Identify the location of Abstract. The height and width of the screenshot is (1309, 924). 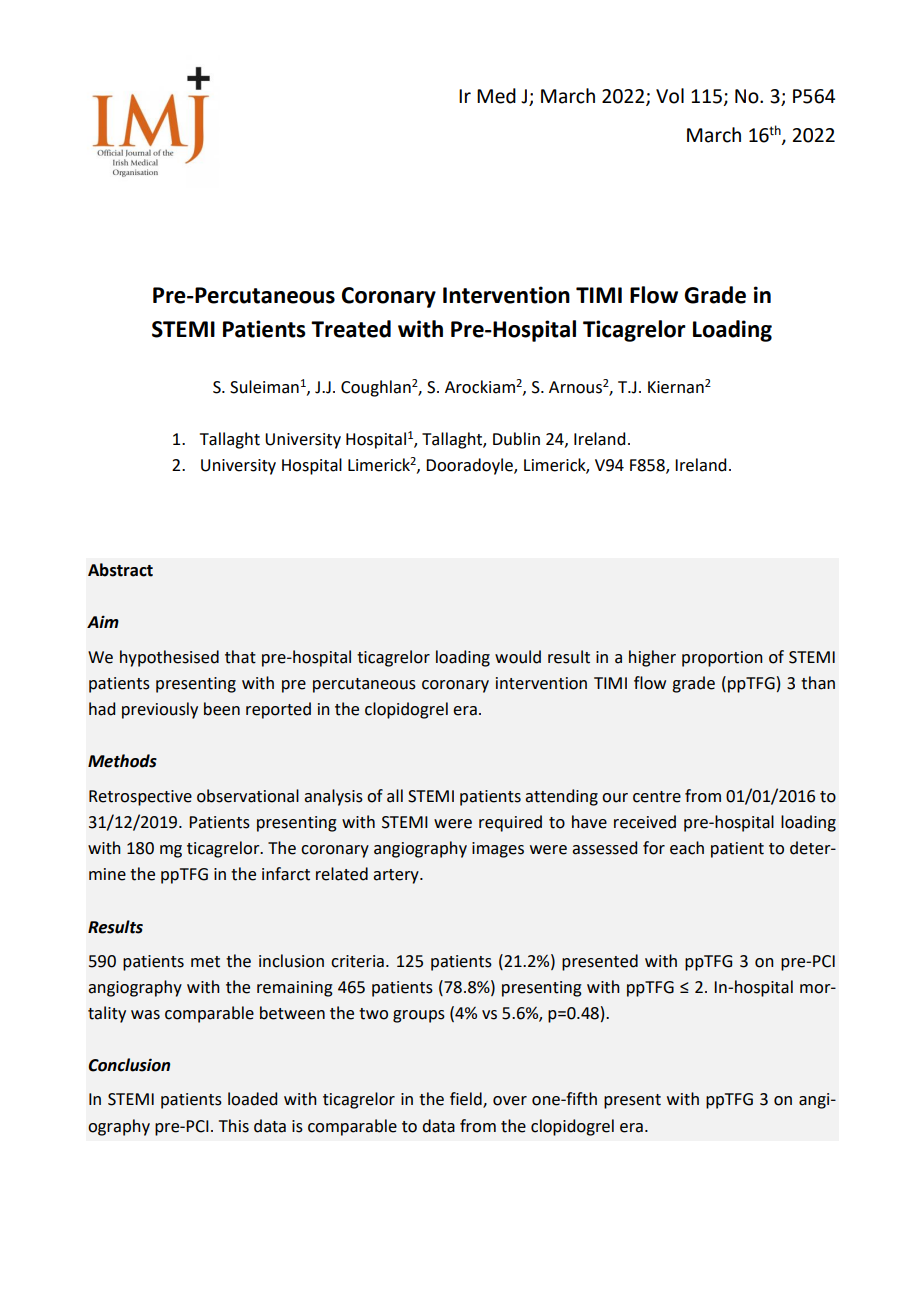
(120, 570).
